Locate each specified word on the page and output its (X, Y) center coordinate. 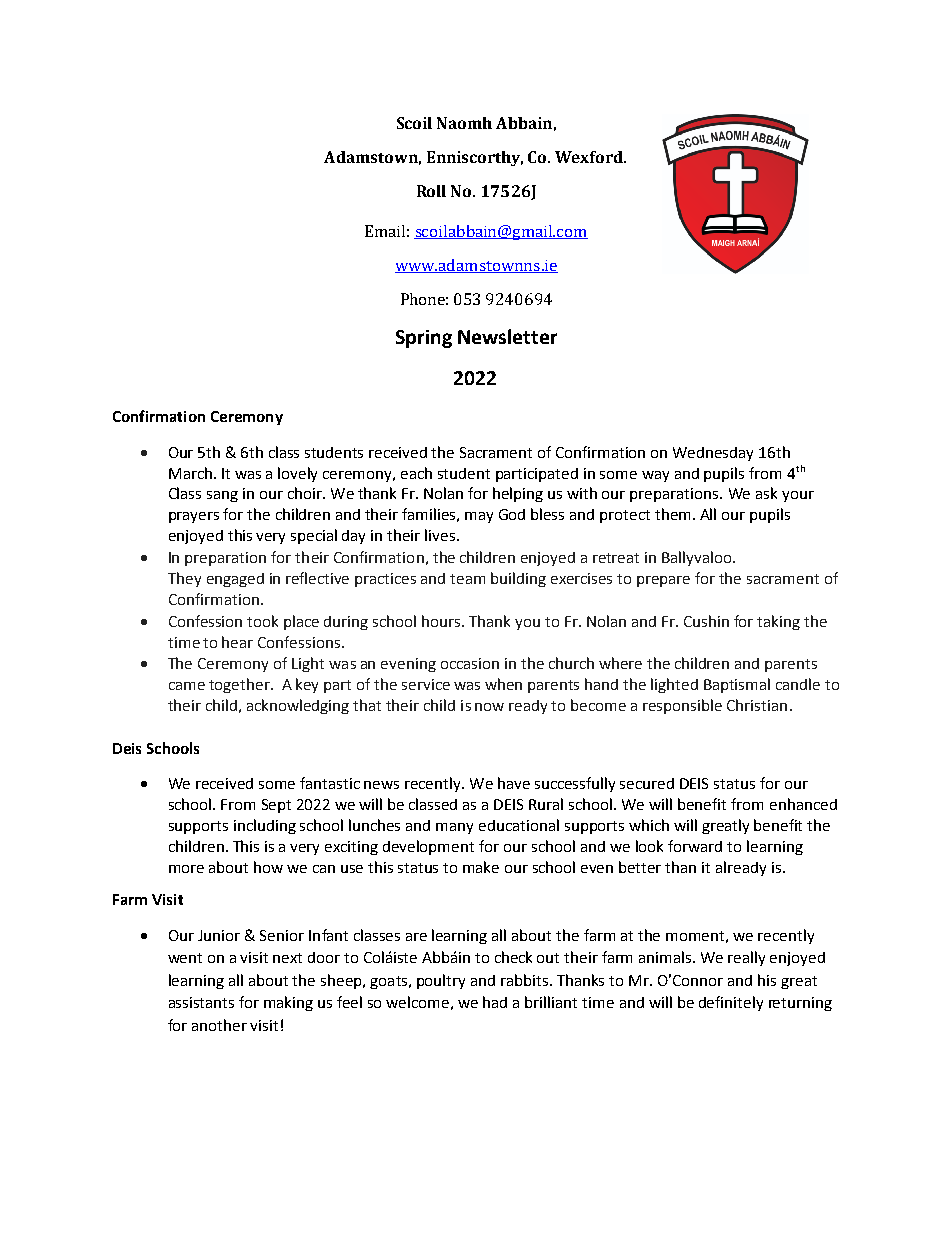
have (514, 783)
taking (778, 622)
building (518, 579)
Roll (431, 191)
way (655, 476)
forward (695, 846)
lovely (297, 474)
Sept (276, 806)
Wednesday (713, 454)
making (288, 1003)
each (416, 473)
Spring (424, 339)
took (262, 621)
